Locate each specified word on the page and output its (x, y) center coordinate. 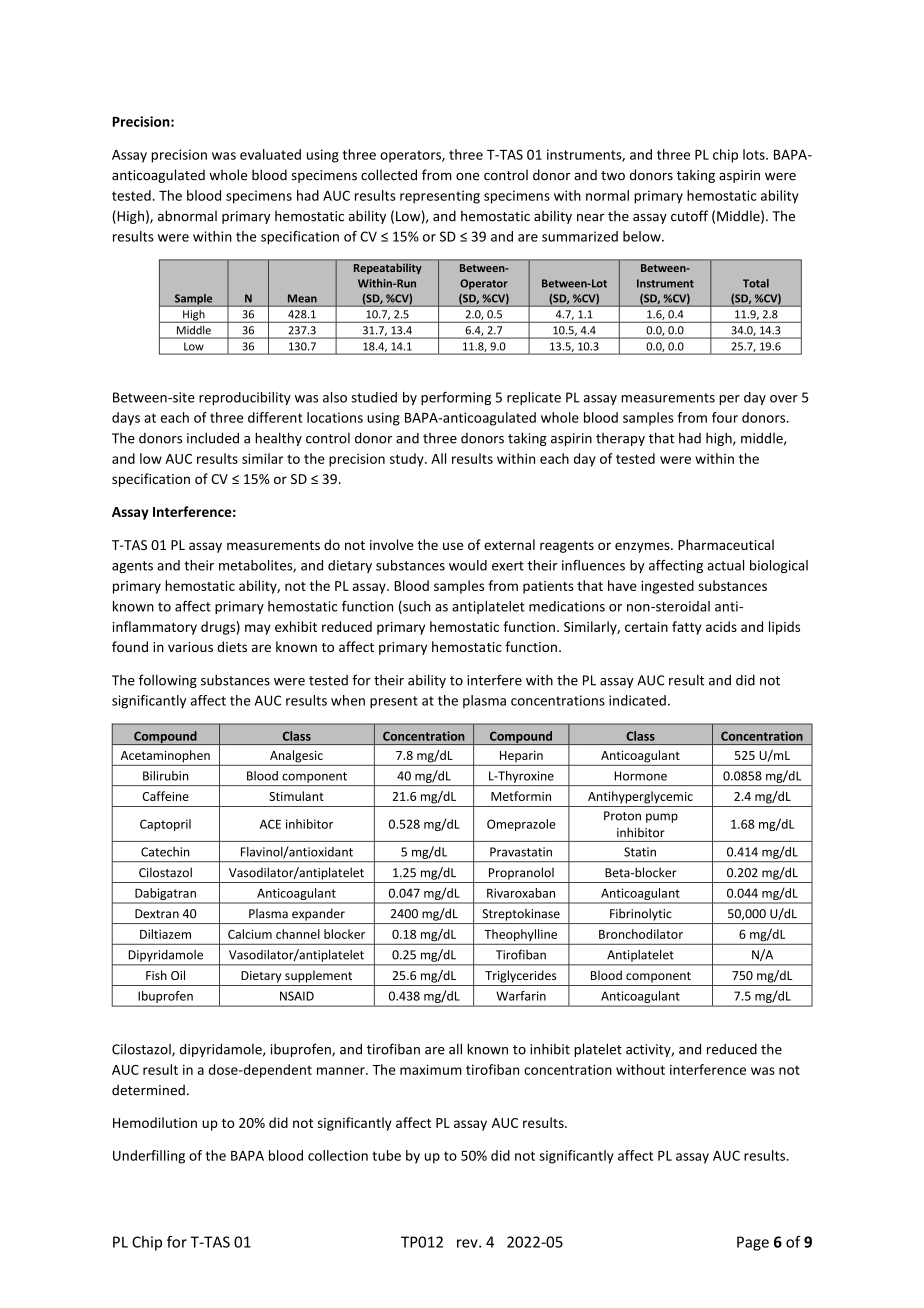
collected (389, 175)
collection (338, 1155)
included (213, 438)
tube (386, 1155)
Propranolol (521, 873)
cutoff (689, 216)
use (453, 546)
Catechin (165, 852)
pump (662, 818)
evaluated (270, 154)
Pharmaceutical (726, 544)
